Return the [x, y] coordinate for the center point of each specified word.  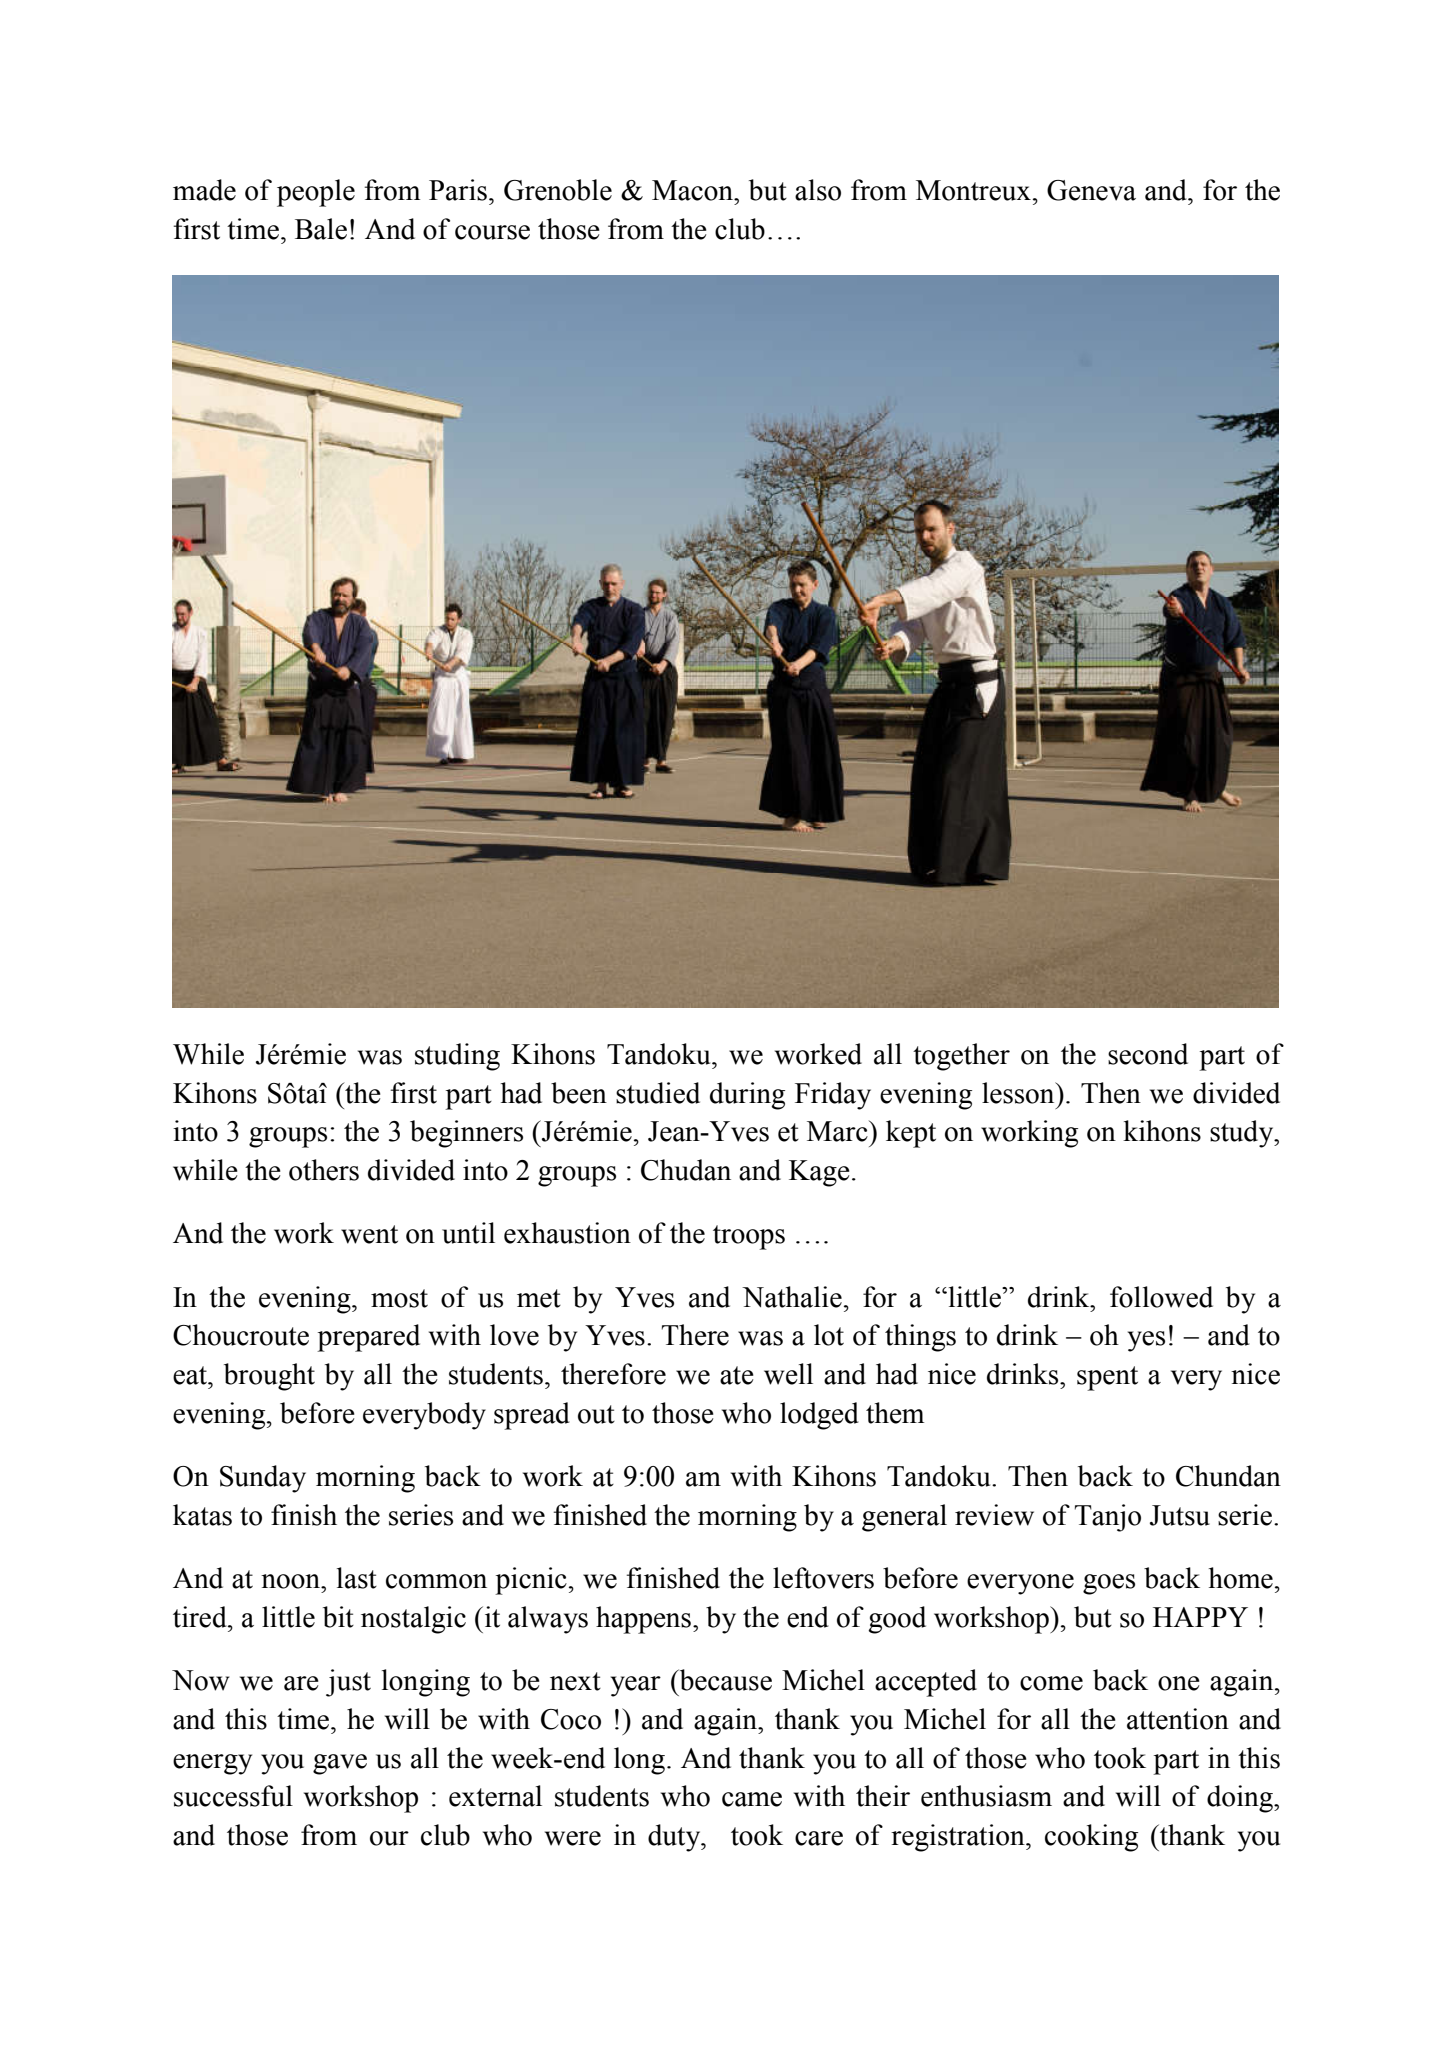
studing [457, 1057]
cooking [1091, 1838]
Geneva [1091, 190]
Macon [693, 190]
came [752, 1799]
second [1148, 1054]
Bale [321, 229]
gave [340, 1764]
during [747, 1096]
